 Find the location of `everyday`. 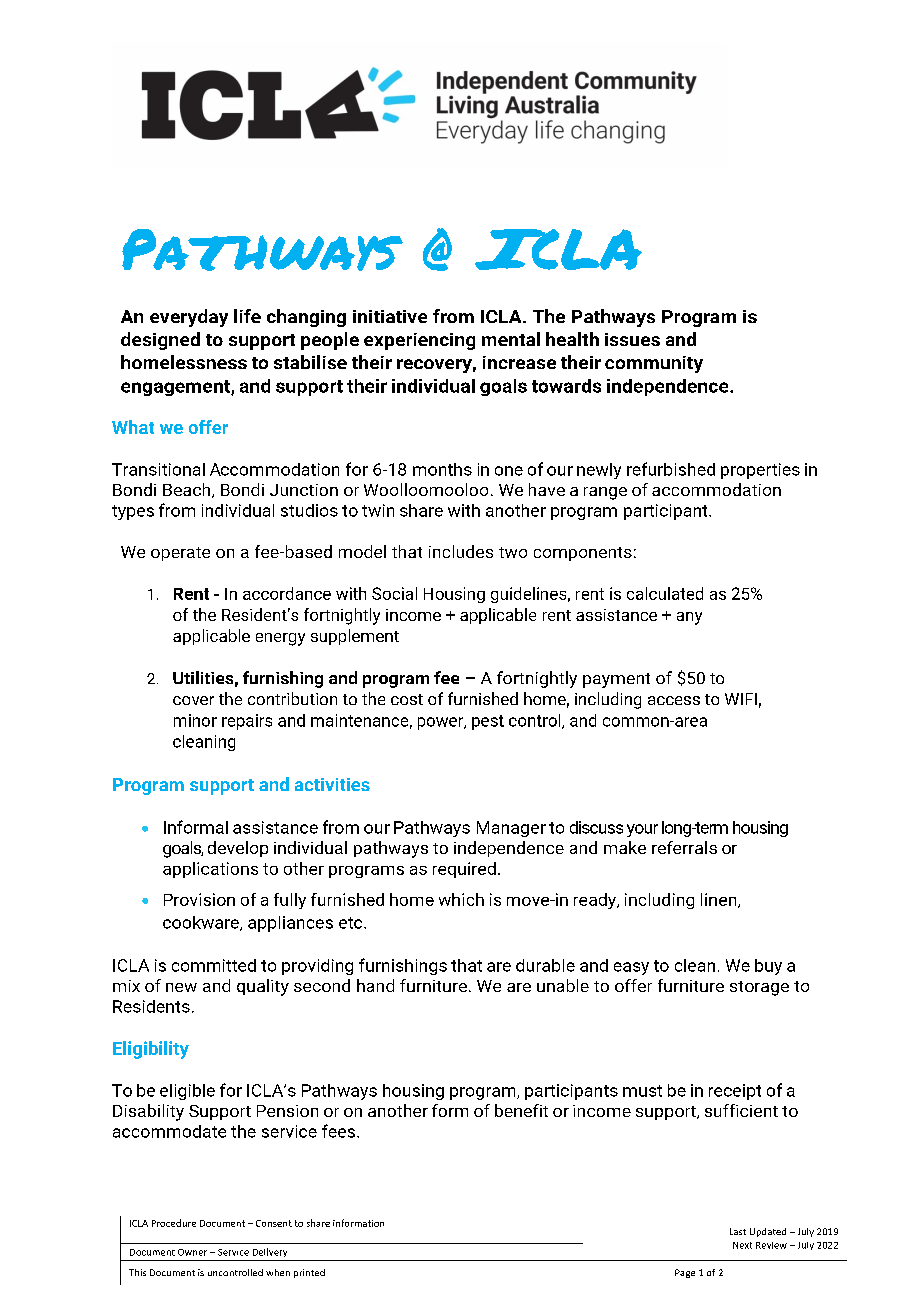

everyday is located at coordinates (189, 318).
